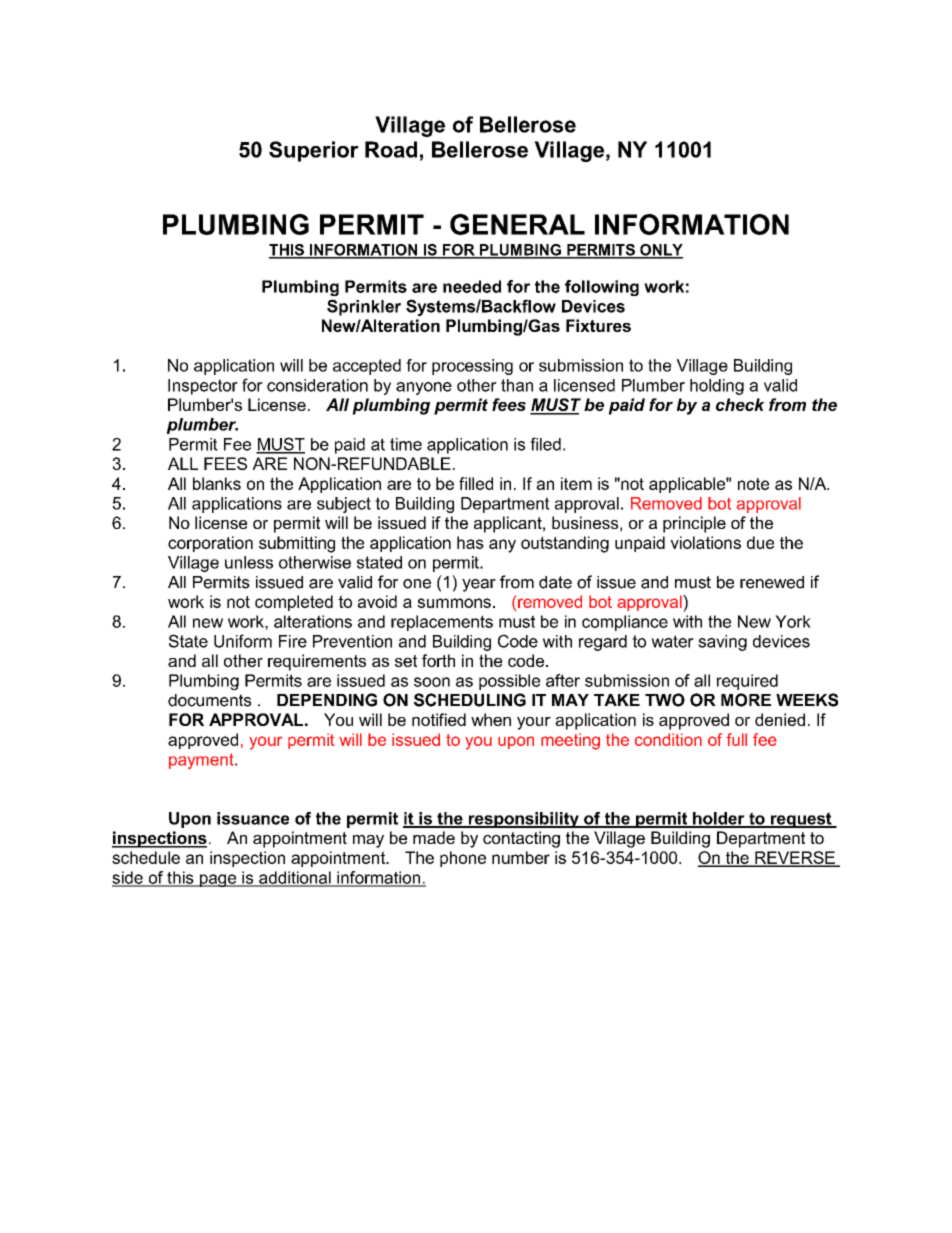 This screenshot has width=952, height=1233. What do you see at coordinates (218, 880) in the screenshot?
I see `page` at bounding box center [218, 880].
